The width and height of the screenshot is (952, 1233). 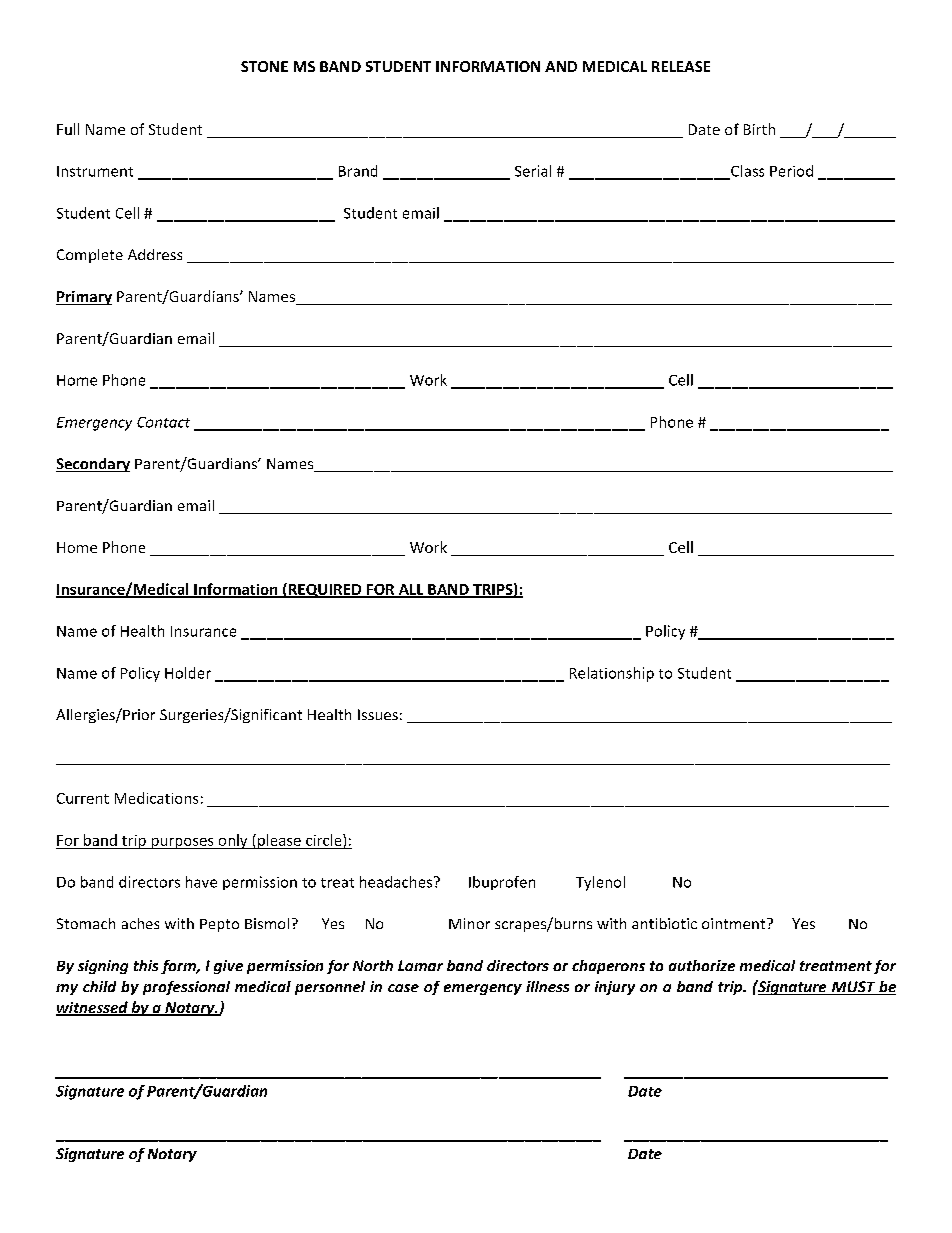 What do you see at coordinates (358, 171) in the screenshot?
I see `Brand` at bounding box center [358, 171].
